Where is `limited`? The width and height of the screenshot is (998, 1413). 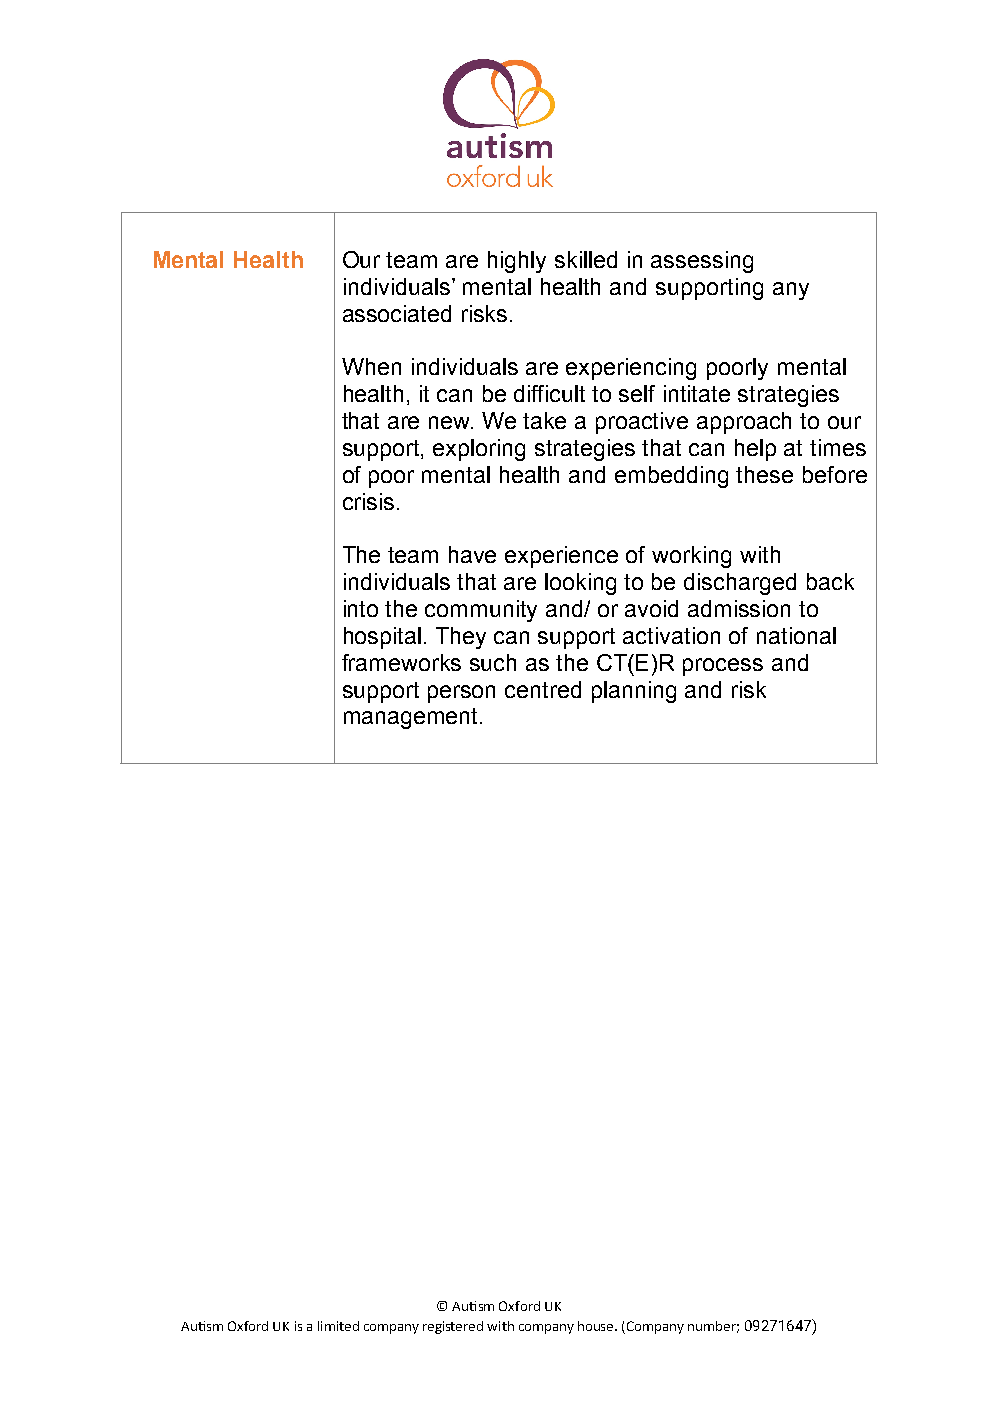
limited is located at coordinates (338, 1326).
